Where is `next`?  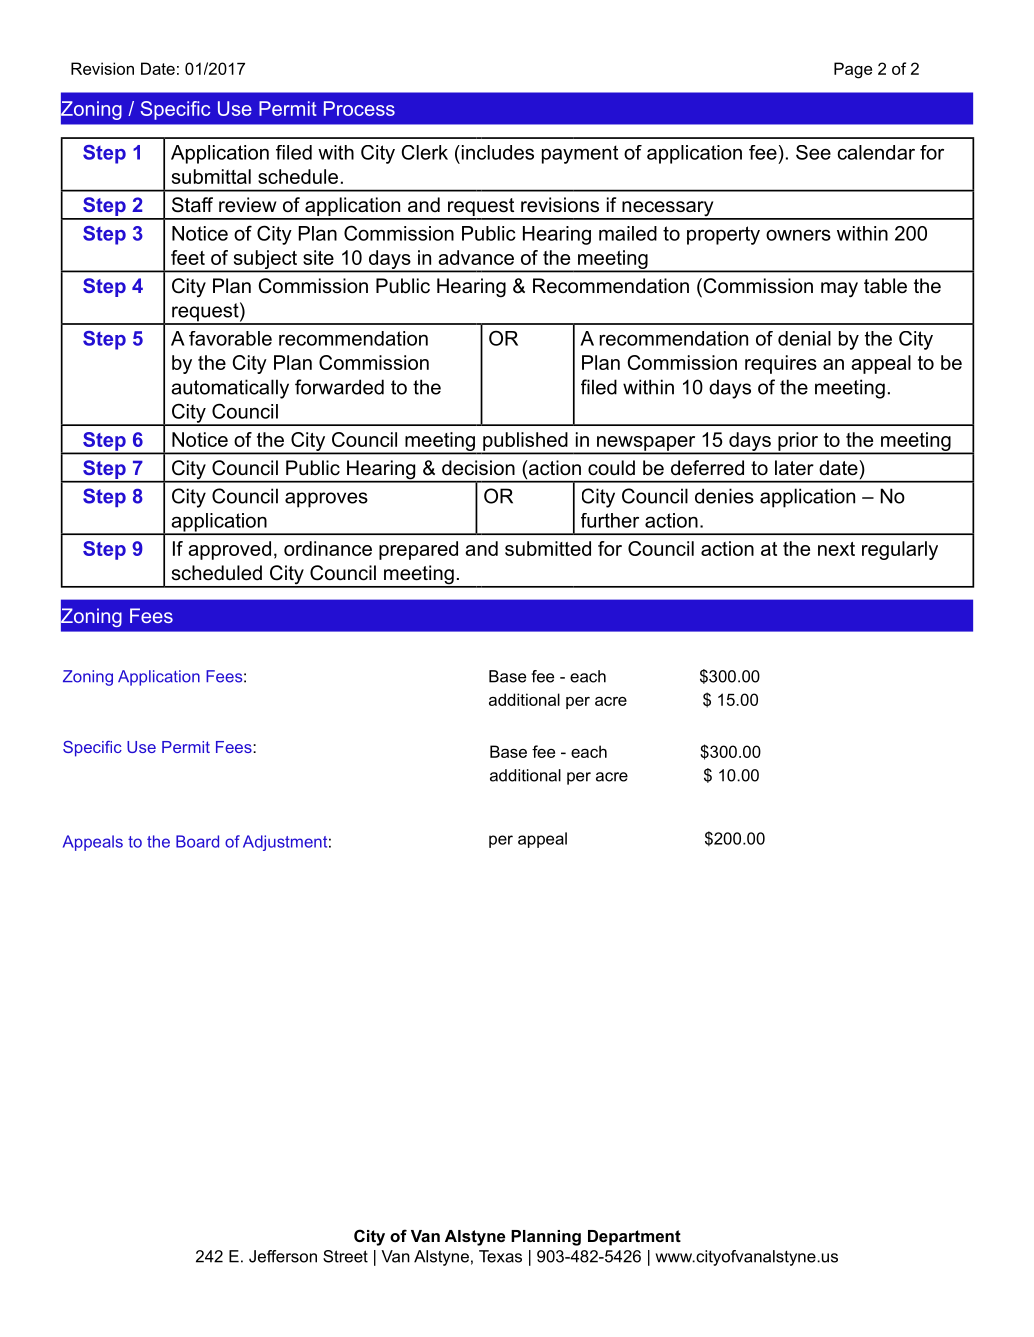 next is located at coordinates (836, 549).
